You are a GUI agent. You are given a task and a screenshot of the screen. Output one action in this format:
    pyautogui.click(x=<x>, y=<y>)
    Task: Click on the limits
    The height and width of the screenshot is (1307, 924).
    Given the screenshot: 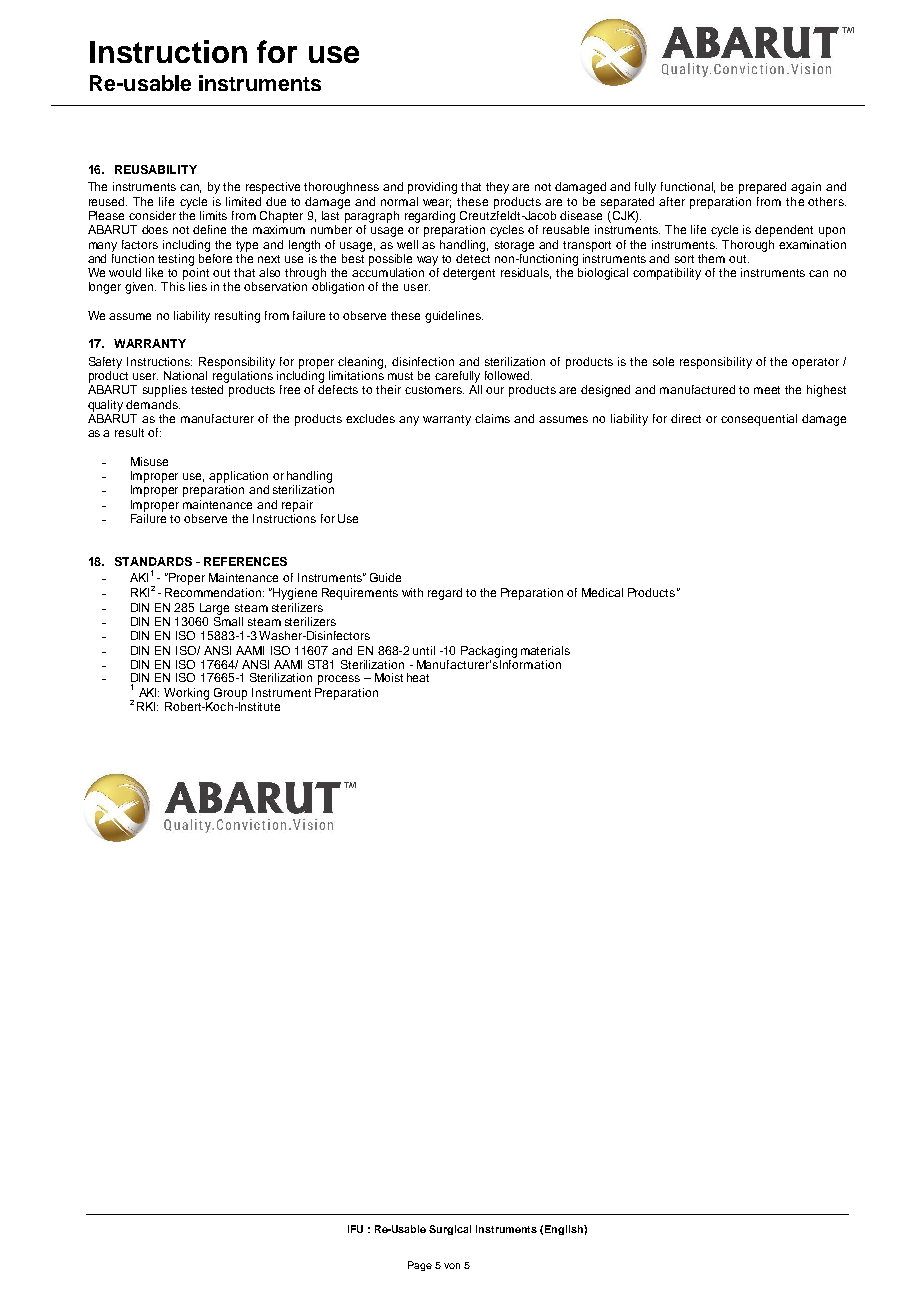 What is the action you would take?
    pyautogui.click(x=213, y=215)
